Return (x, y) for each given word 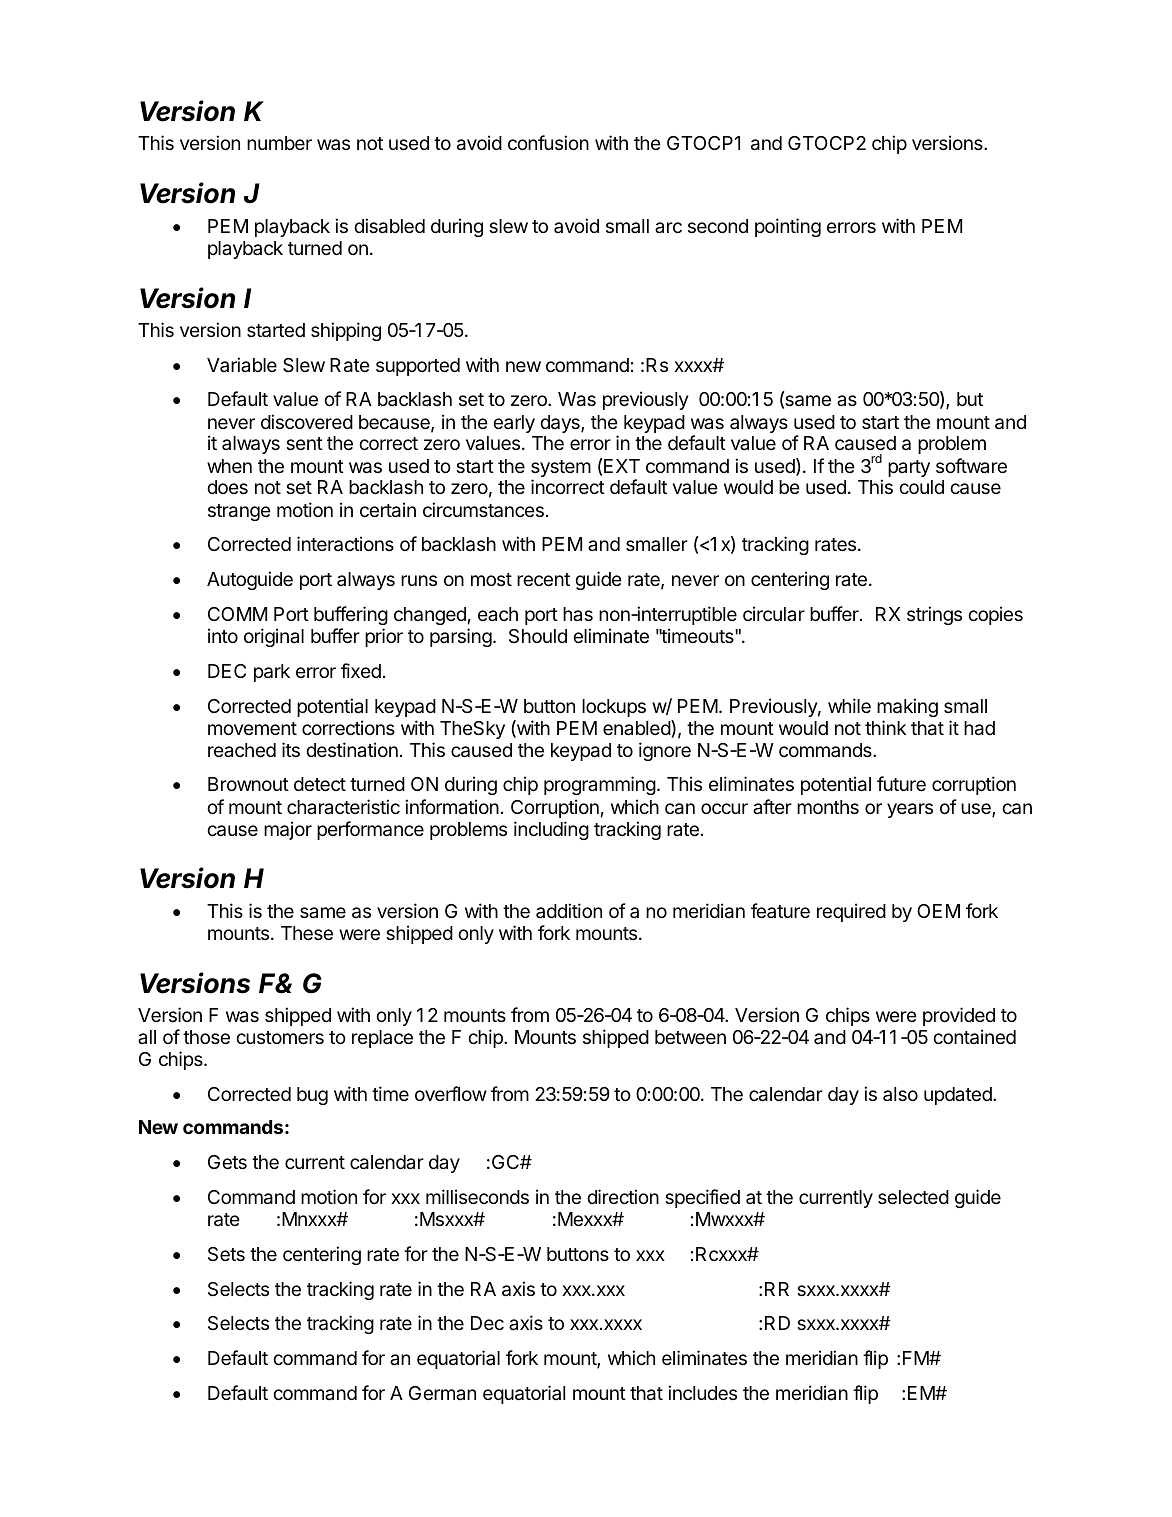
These (307, 933)
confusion (548, 142)
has (578, 614)
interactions (345, 544)
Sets (226, 1254)
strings (934, 615)
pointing (788, 227)
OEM (938, 911)
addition (569, 910)
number (279, 143)
